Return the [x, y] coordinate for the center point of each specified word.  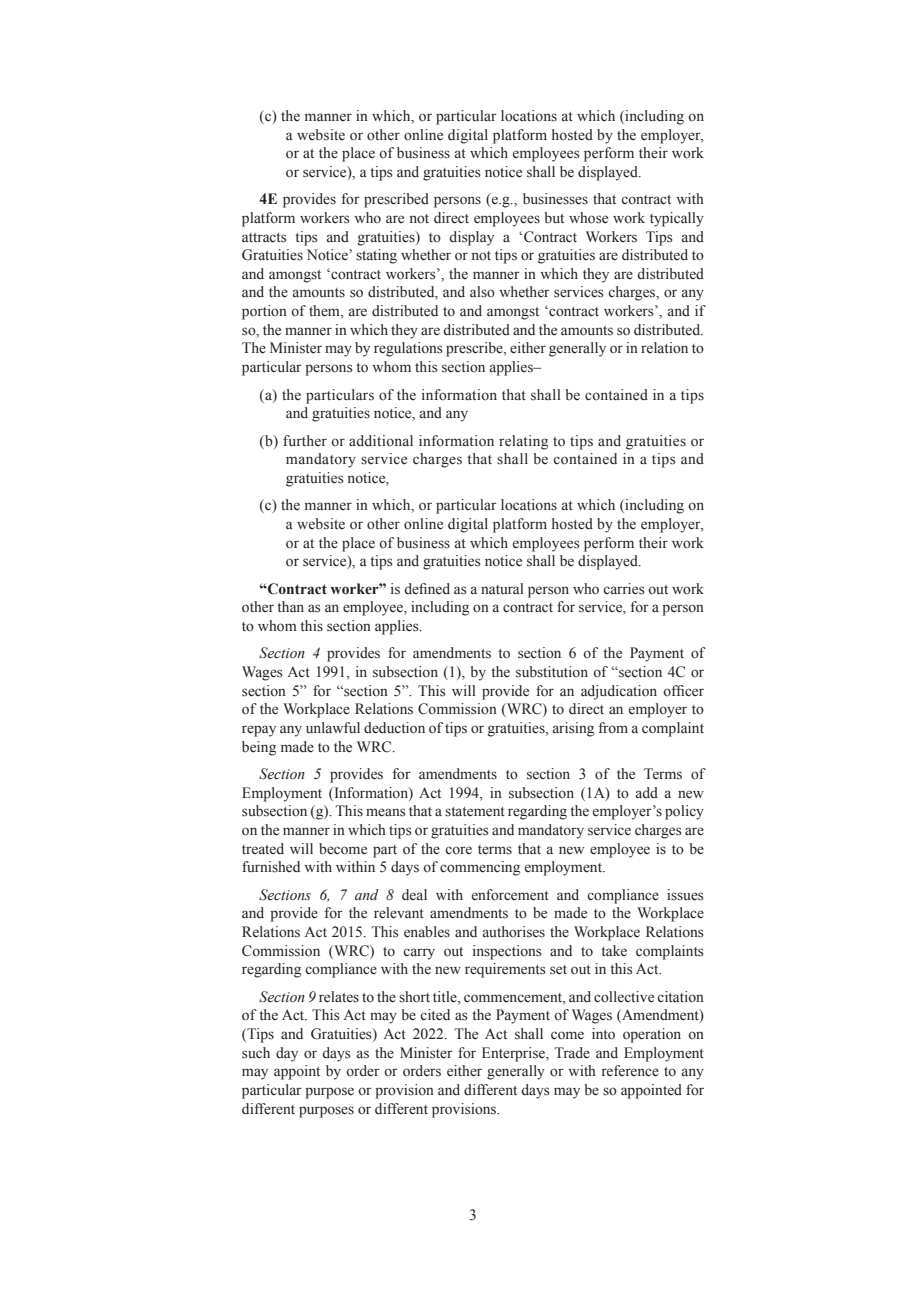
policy [684, 812]
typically [677, 219]
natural [502, 588]
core [458, 850]
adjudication [619, 692]
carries [624, 589]
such [256, 1053]
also [482, 292]
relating [523, 442]
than [290, 606]
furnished [271, 867]
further [305, 440]
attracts [264, 238]
